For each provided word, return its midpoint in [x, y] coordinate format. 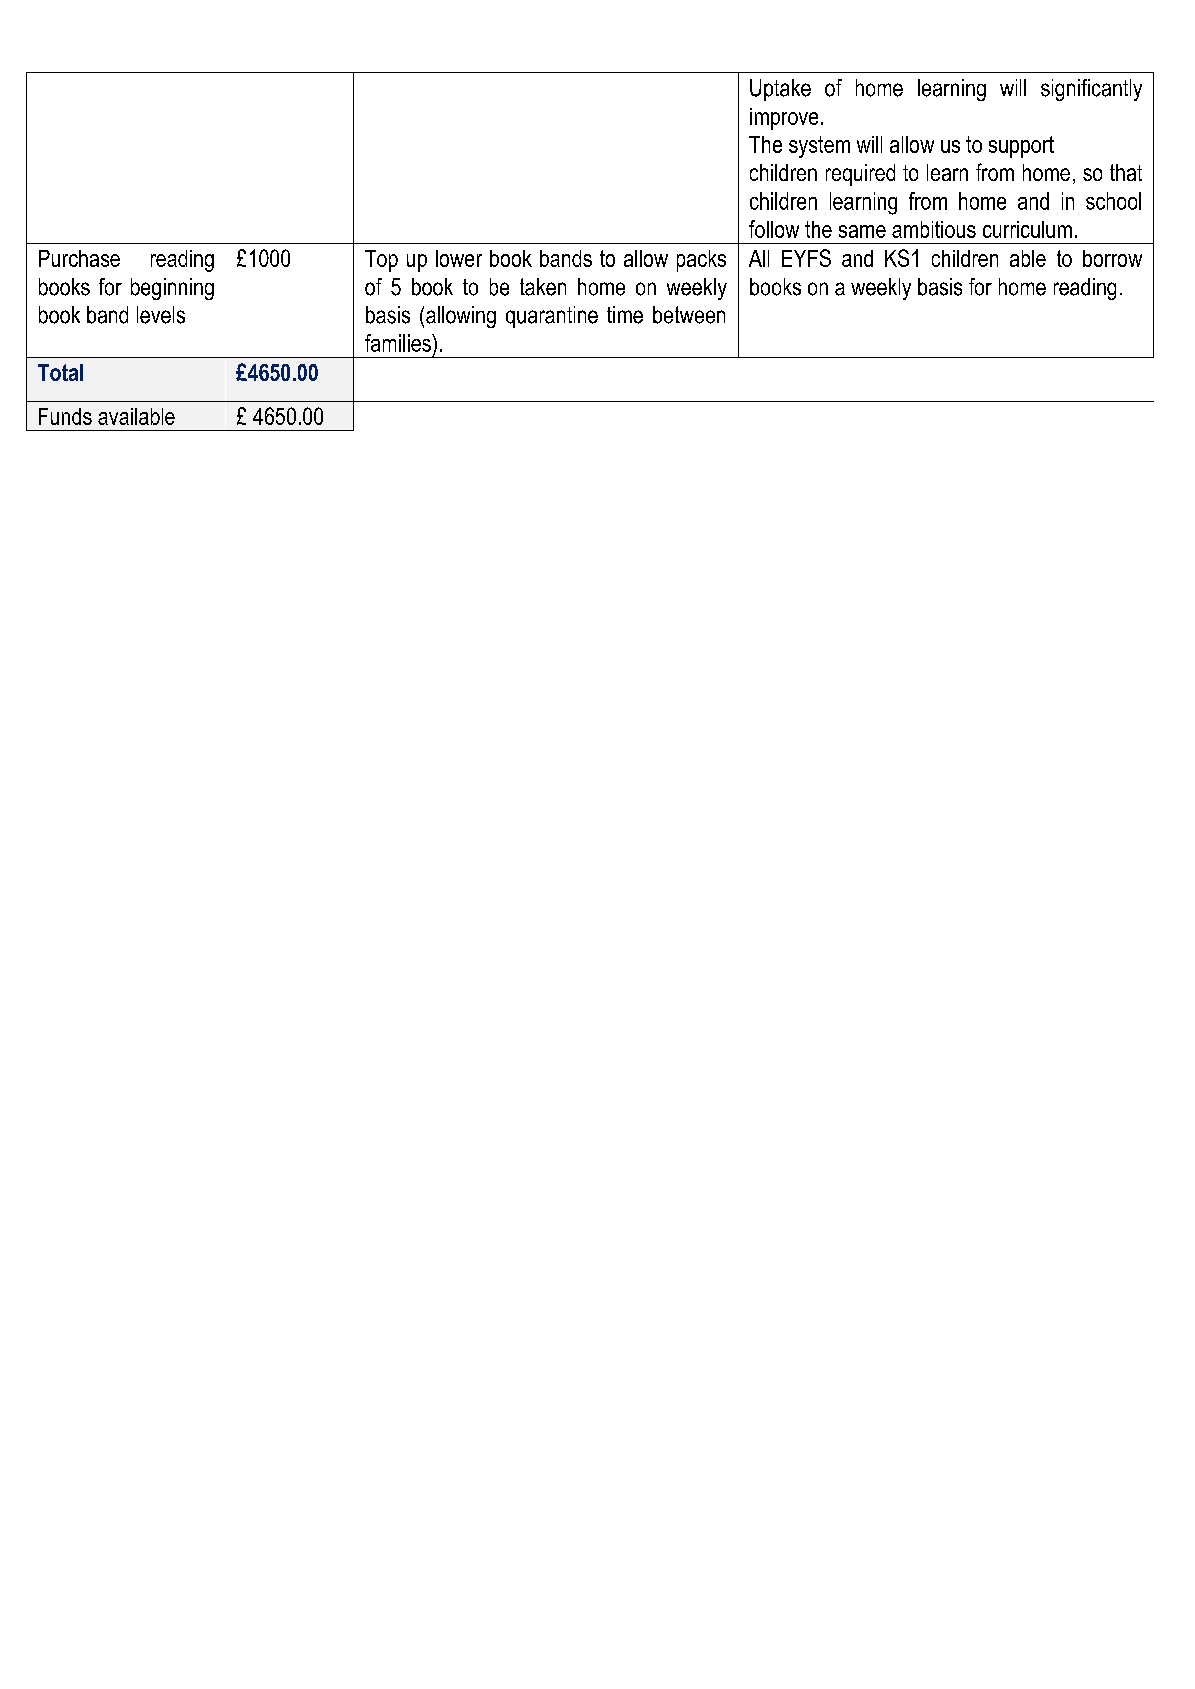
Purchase [79, 258]
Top [381, 261]
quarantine [552, 317]
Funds [65, 416]
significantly [1091, 90]
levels [161, 315]
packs [701, 261]
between [689, 315]
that [1126, 172]
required [860, 175]
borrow [1112, 258]
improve [784, 119]
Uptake [780, 90]
